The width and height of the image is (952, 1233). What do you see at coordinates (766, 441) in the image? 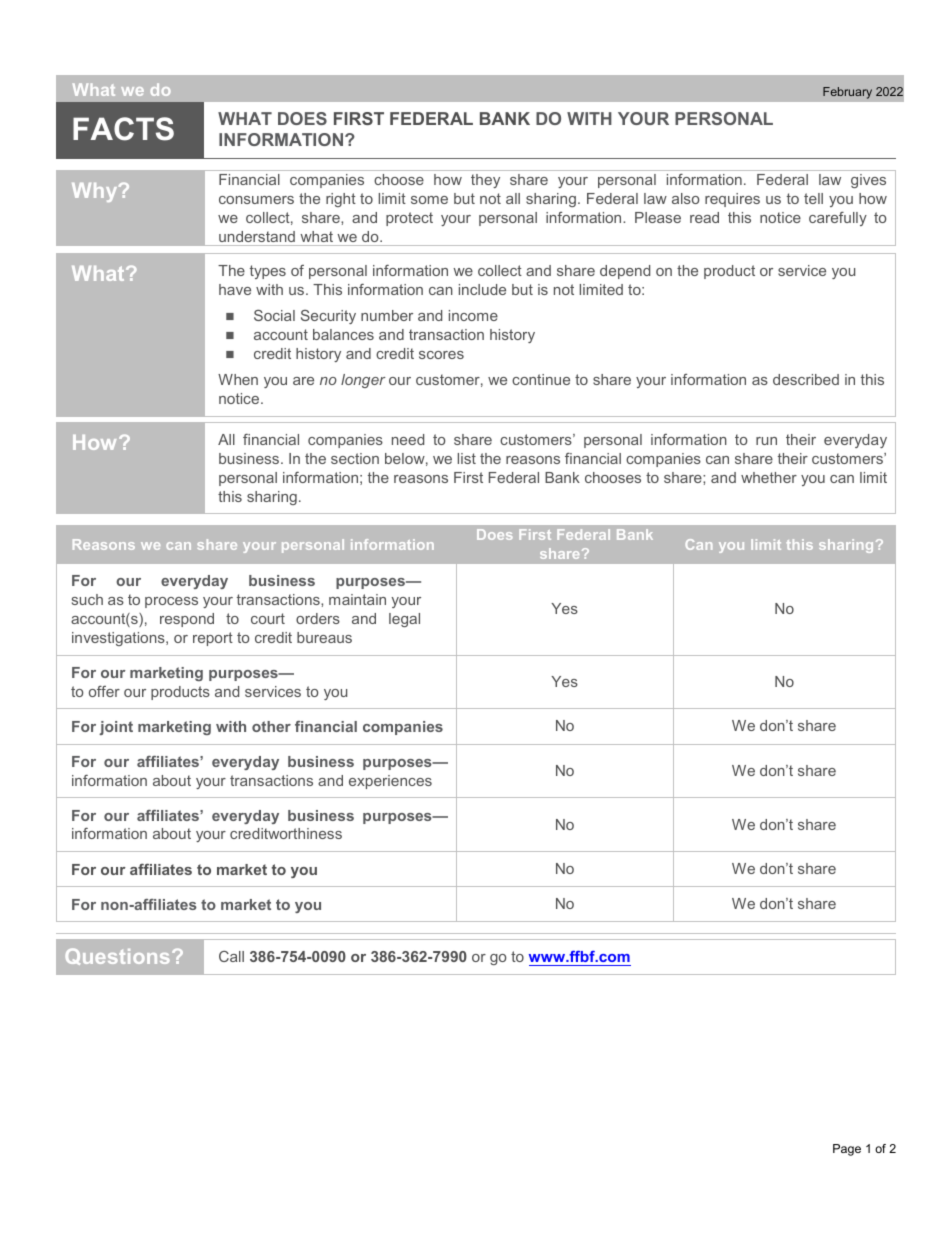
I see `run` at bounding box center [766, 441].
